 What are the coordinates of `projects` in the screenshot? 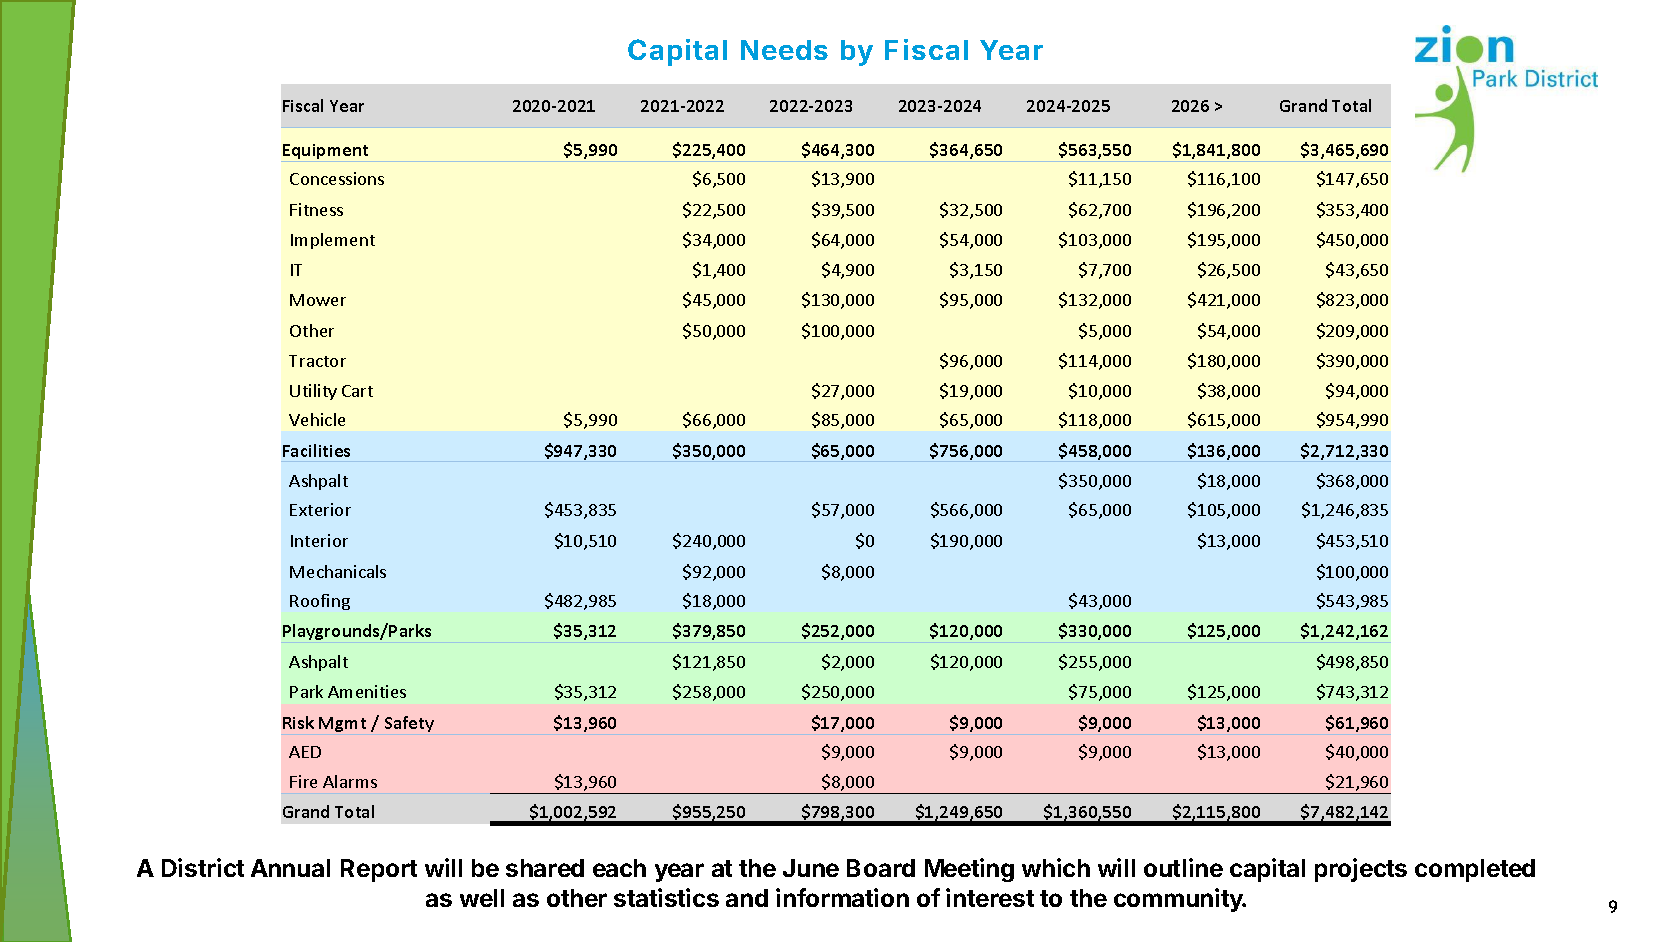 It's located at (1361, 870).
